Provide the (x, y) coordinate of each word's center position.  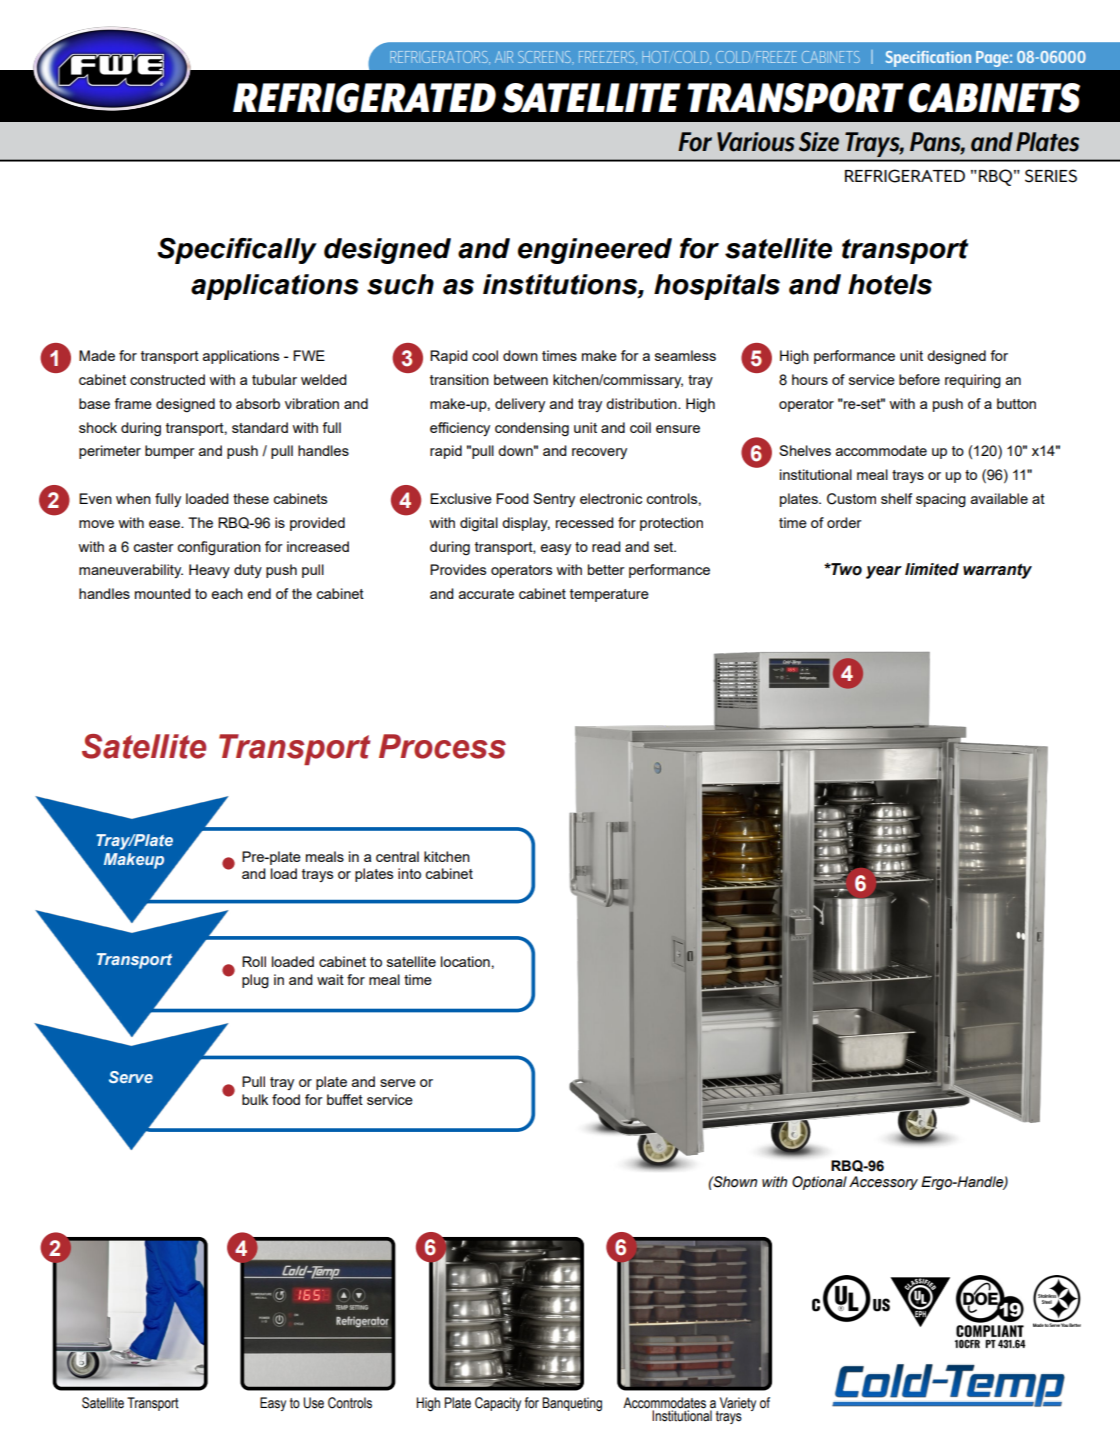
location (465, 961)
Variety (737, 1405)
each (227, 593)
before (919, 379)
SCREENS (545, 57)
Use (313, 1403)
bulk (255, 1099)
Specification (928, 59)
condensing (532, 429)
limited (932, 569)
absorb (258, 403)
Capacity (498, 1404)
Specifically (237, 251)
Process (442, 746)
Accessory (883, 1183)
